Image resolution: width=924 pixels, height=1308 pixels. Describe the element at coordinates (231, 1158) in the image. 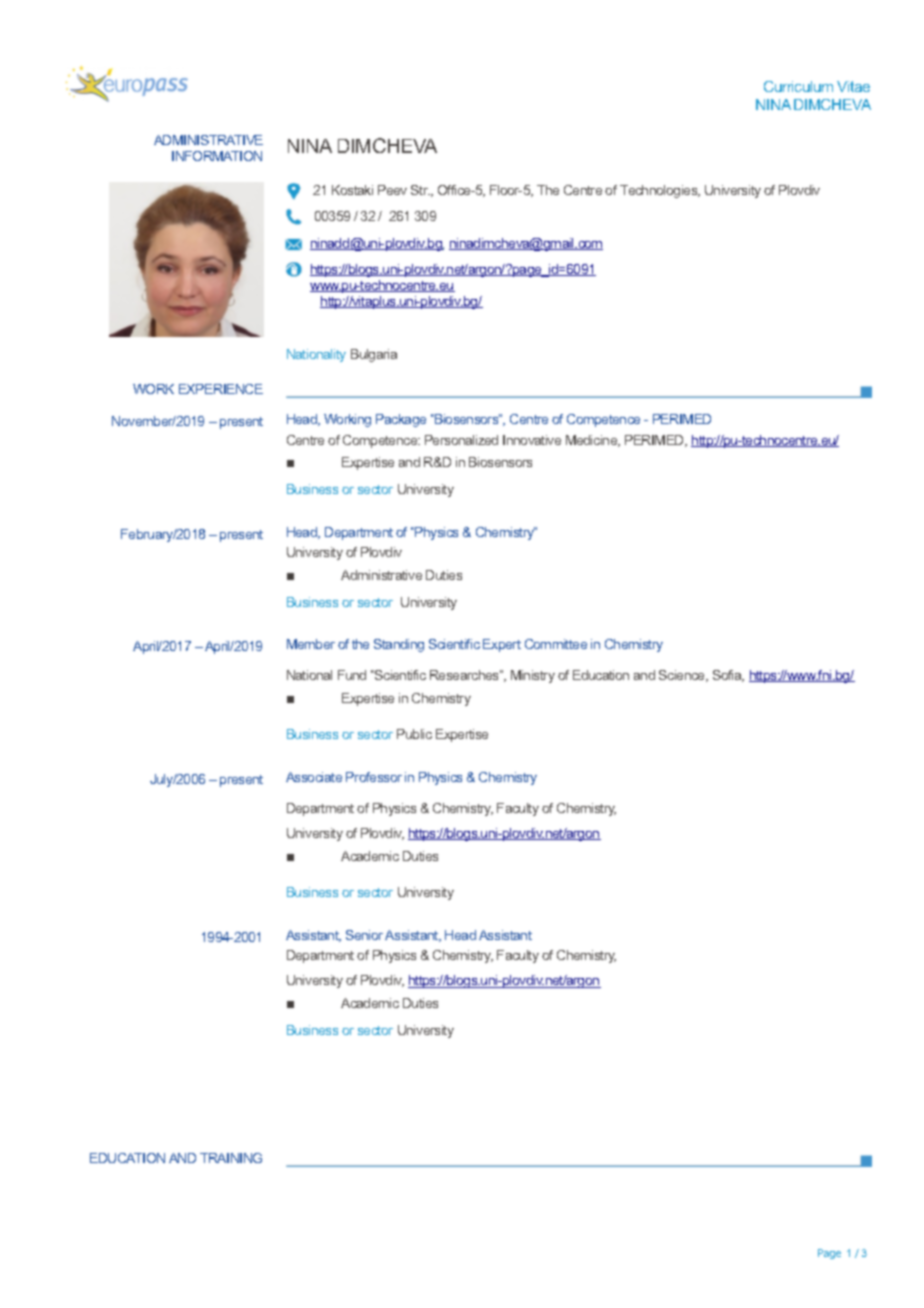

I see `TRAINING` at that location.
